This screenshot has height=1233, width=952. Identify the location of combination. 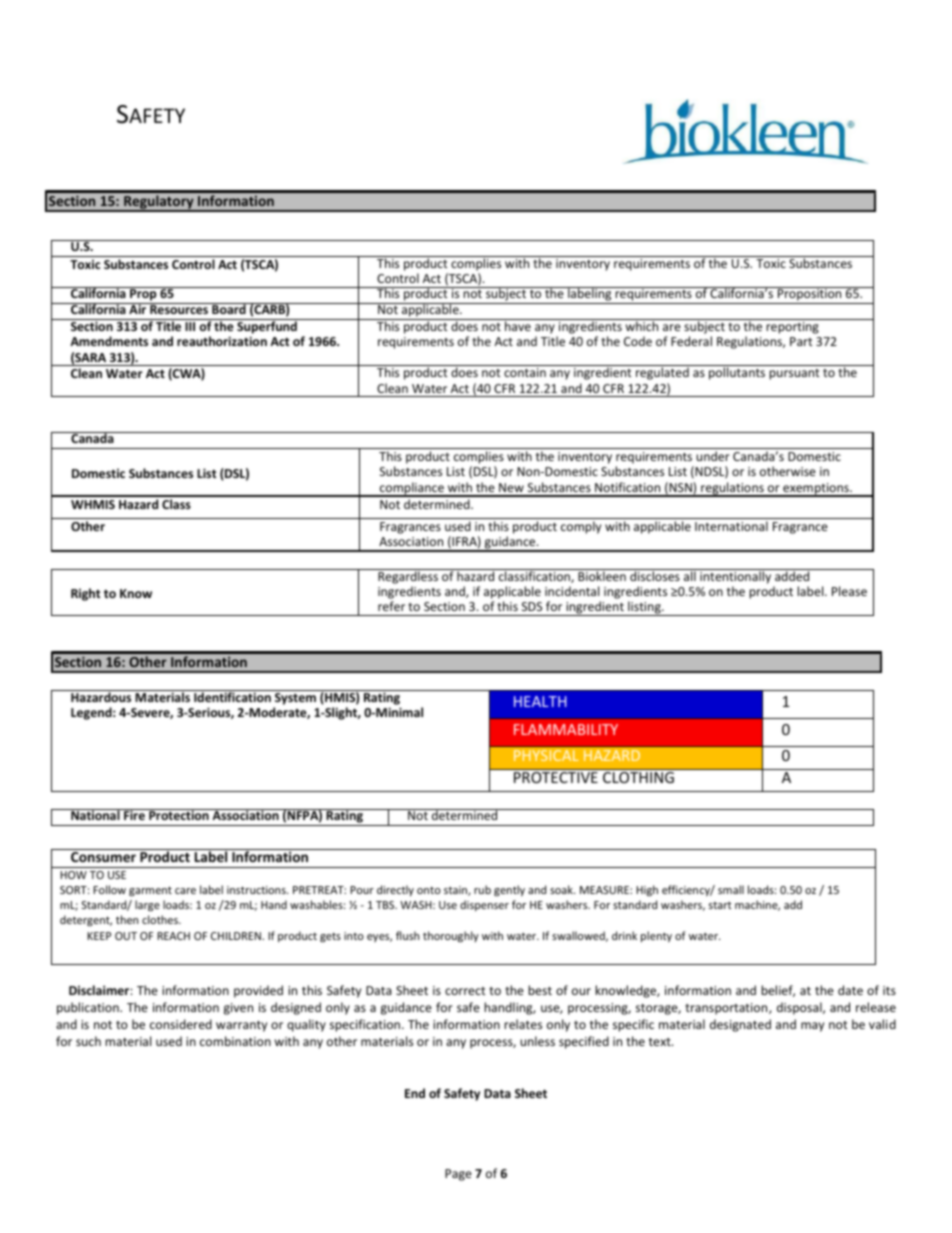
(235, 1041).
